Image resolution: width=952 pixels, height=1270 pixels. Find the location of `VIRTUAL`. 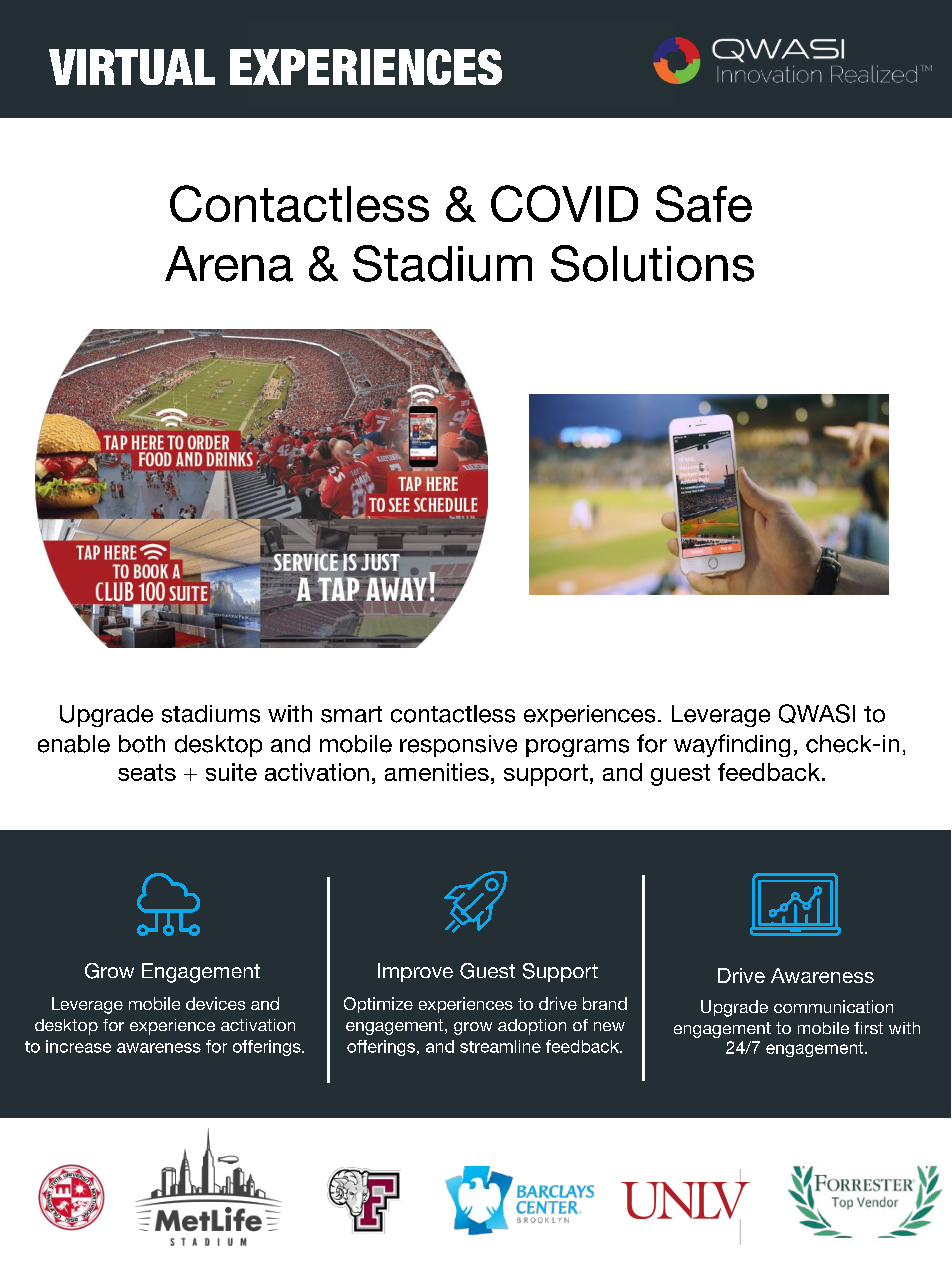

VIRTUAL is located at coordinates (132, 67).
